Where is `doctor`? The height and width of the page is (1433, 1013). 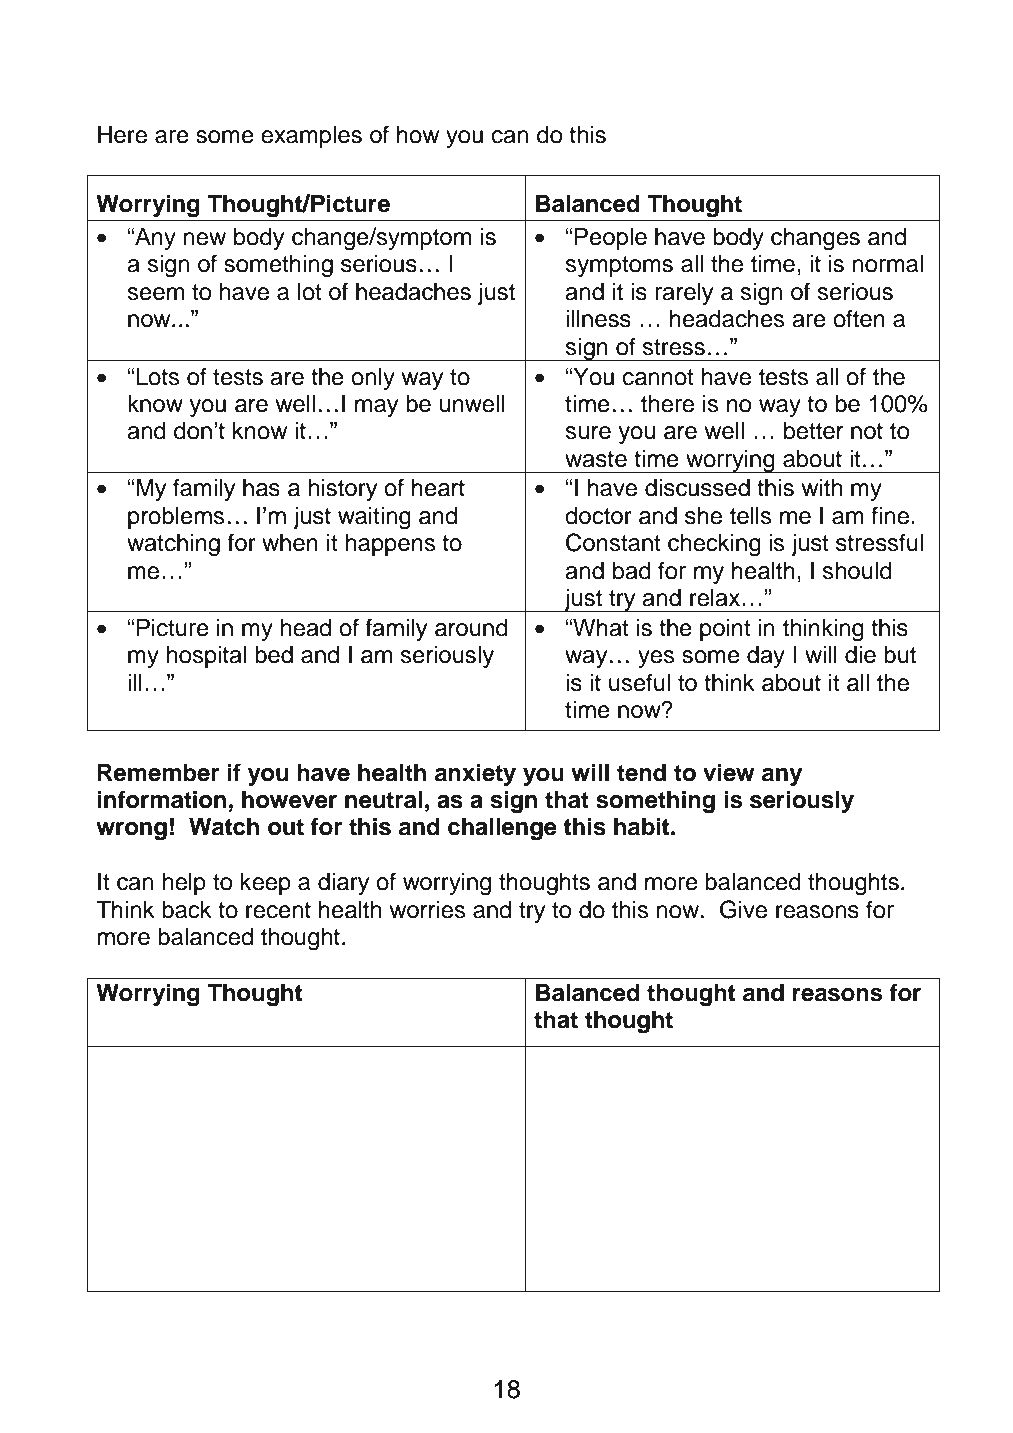
doctor is located at coordinates (598, 516).
